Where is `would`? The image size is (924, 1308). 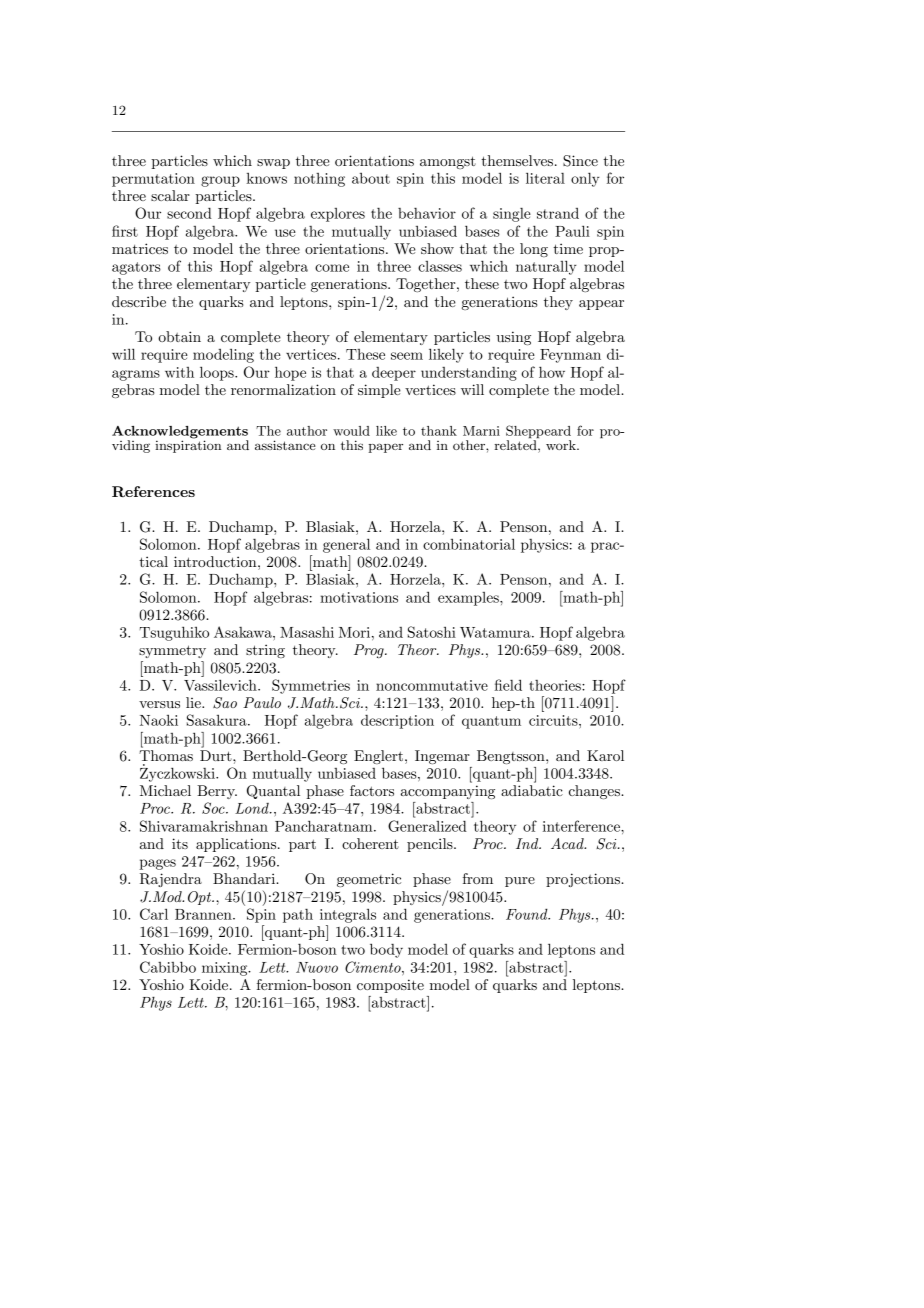
would is located at coordinates (351, 431).
